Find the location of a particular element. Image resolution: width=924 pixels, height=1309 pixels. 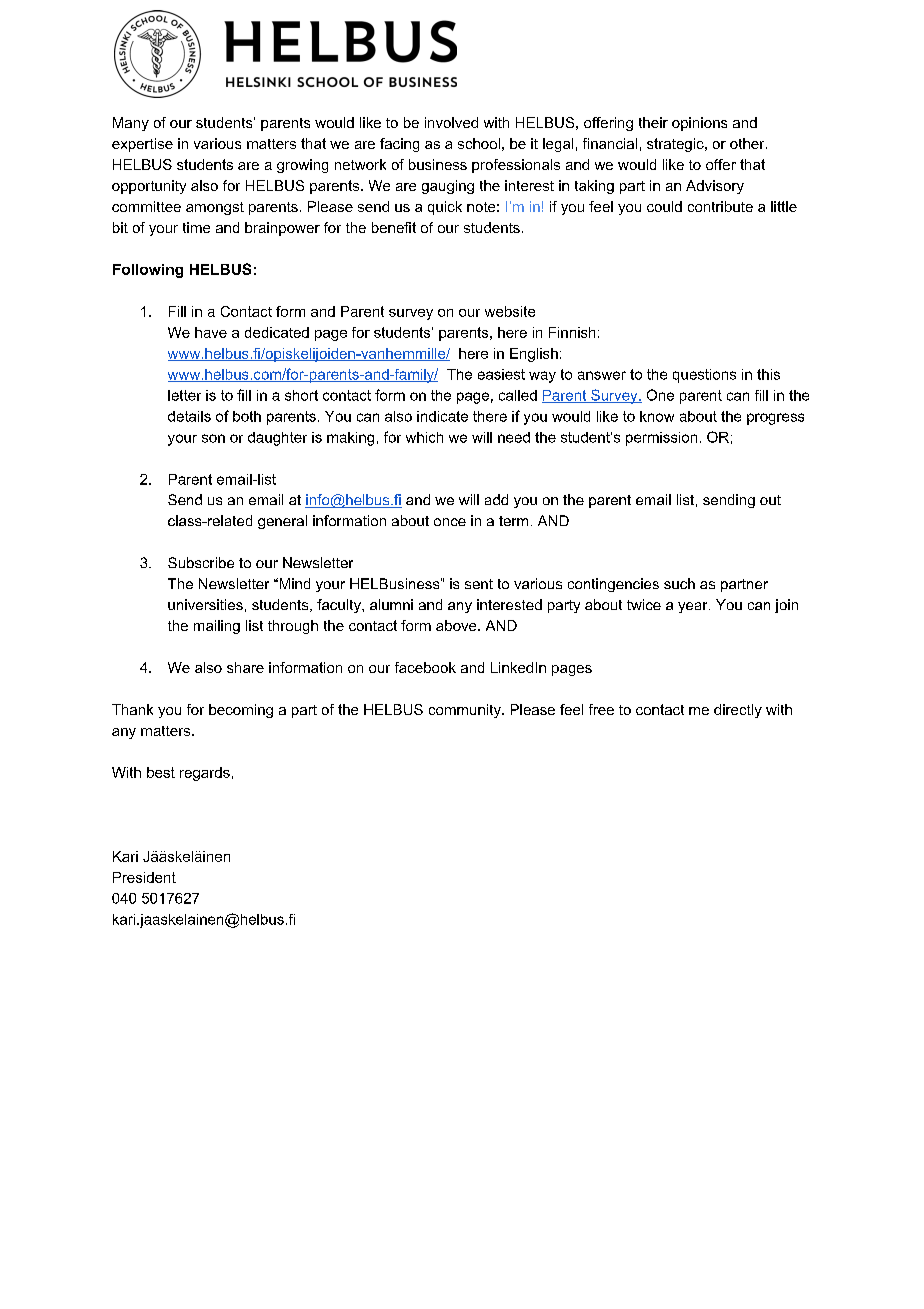

permission is located at coordinates (661, 439).
